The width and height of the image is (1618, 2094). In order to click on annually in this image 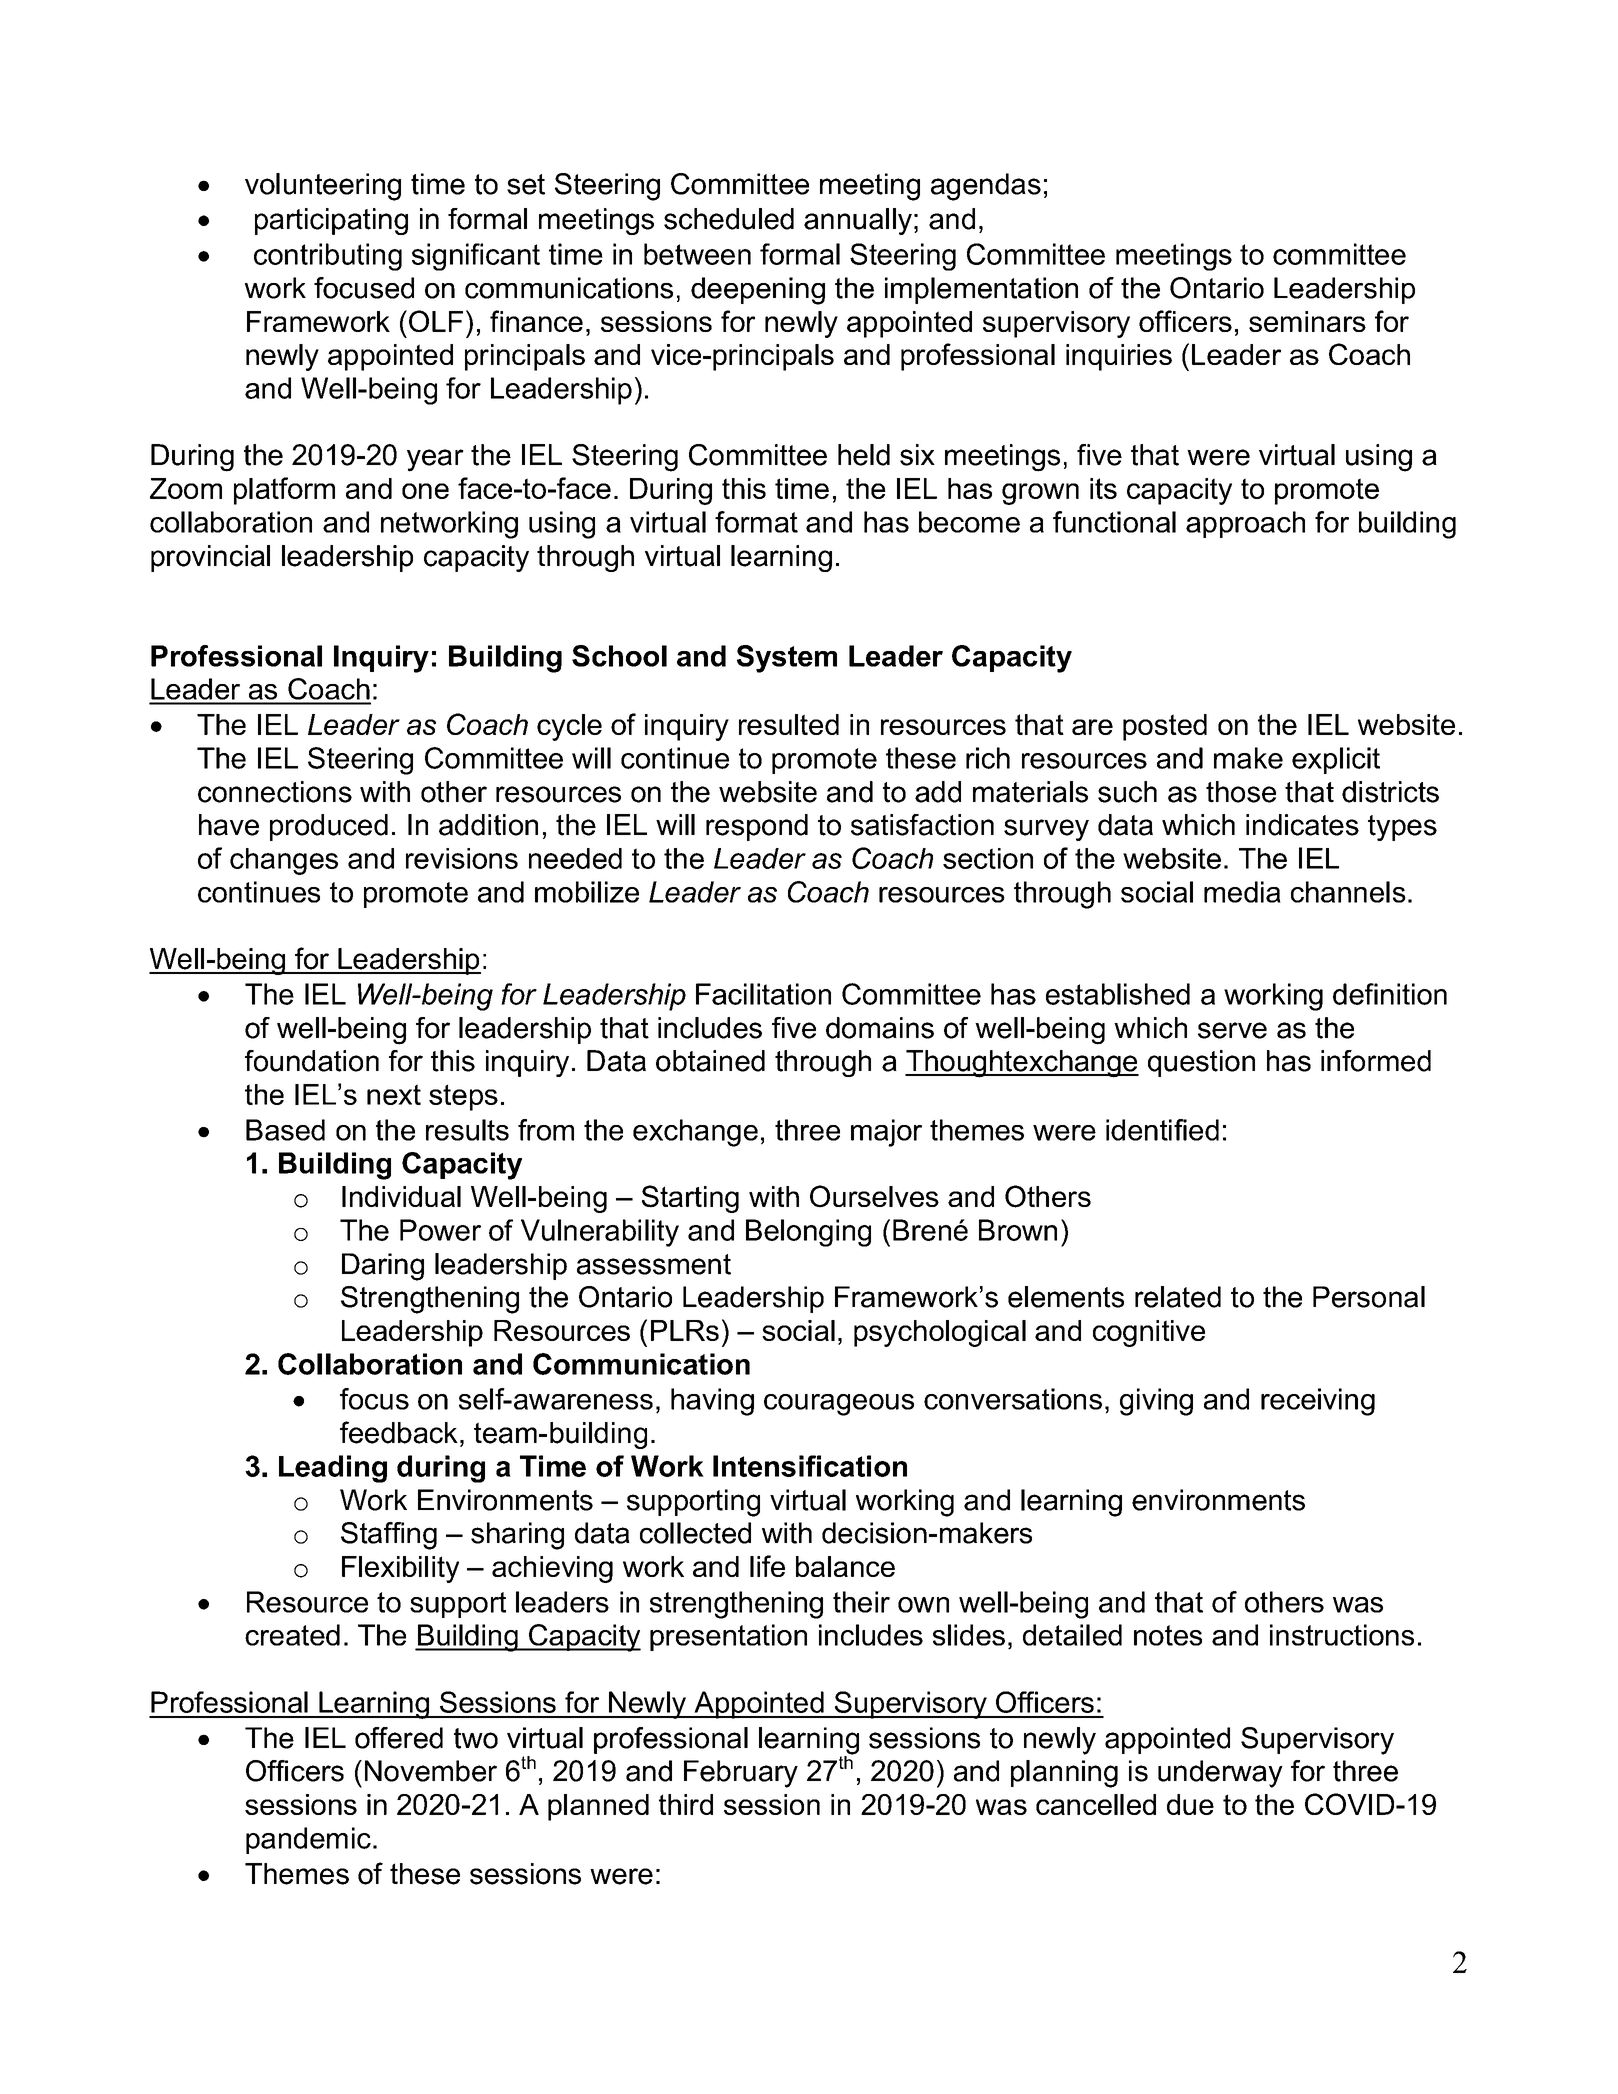, I will do `click(858, 221)`.
